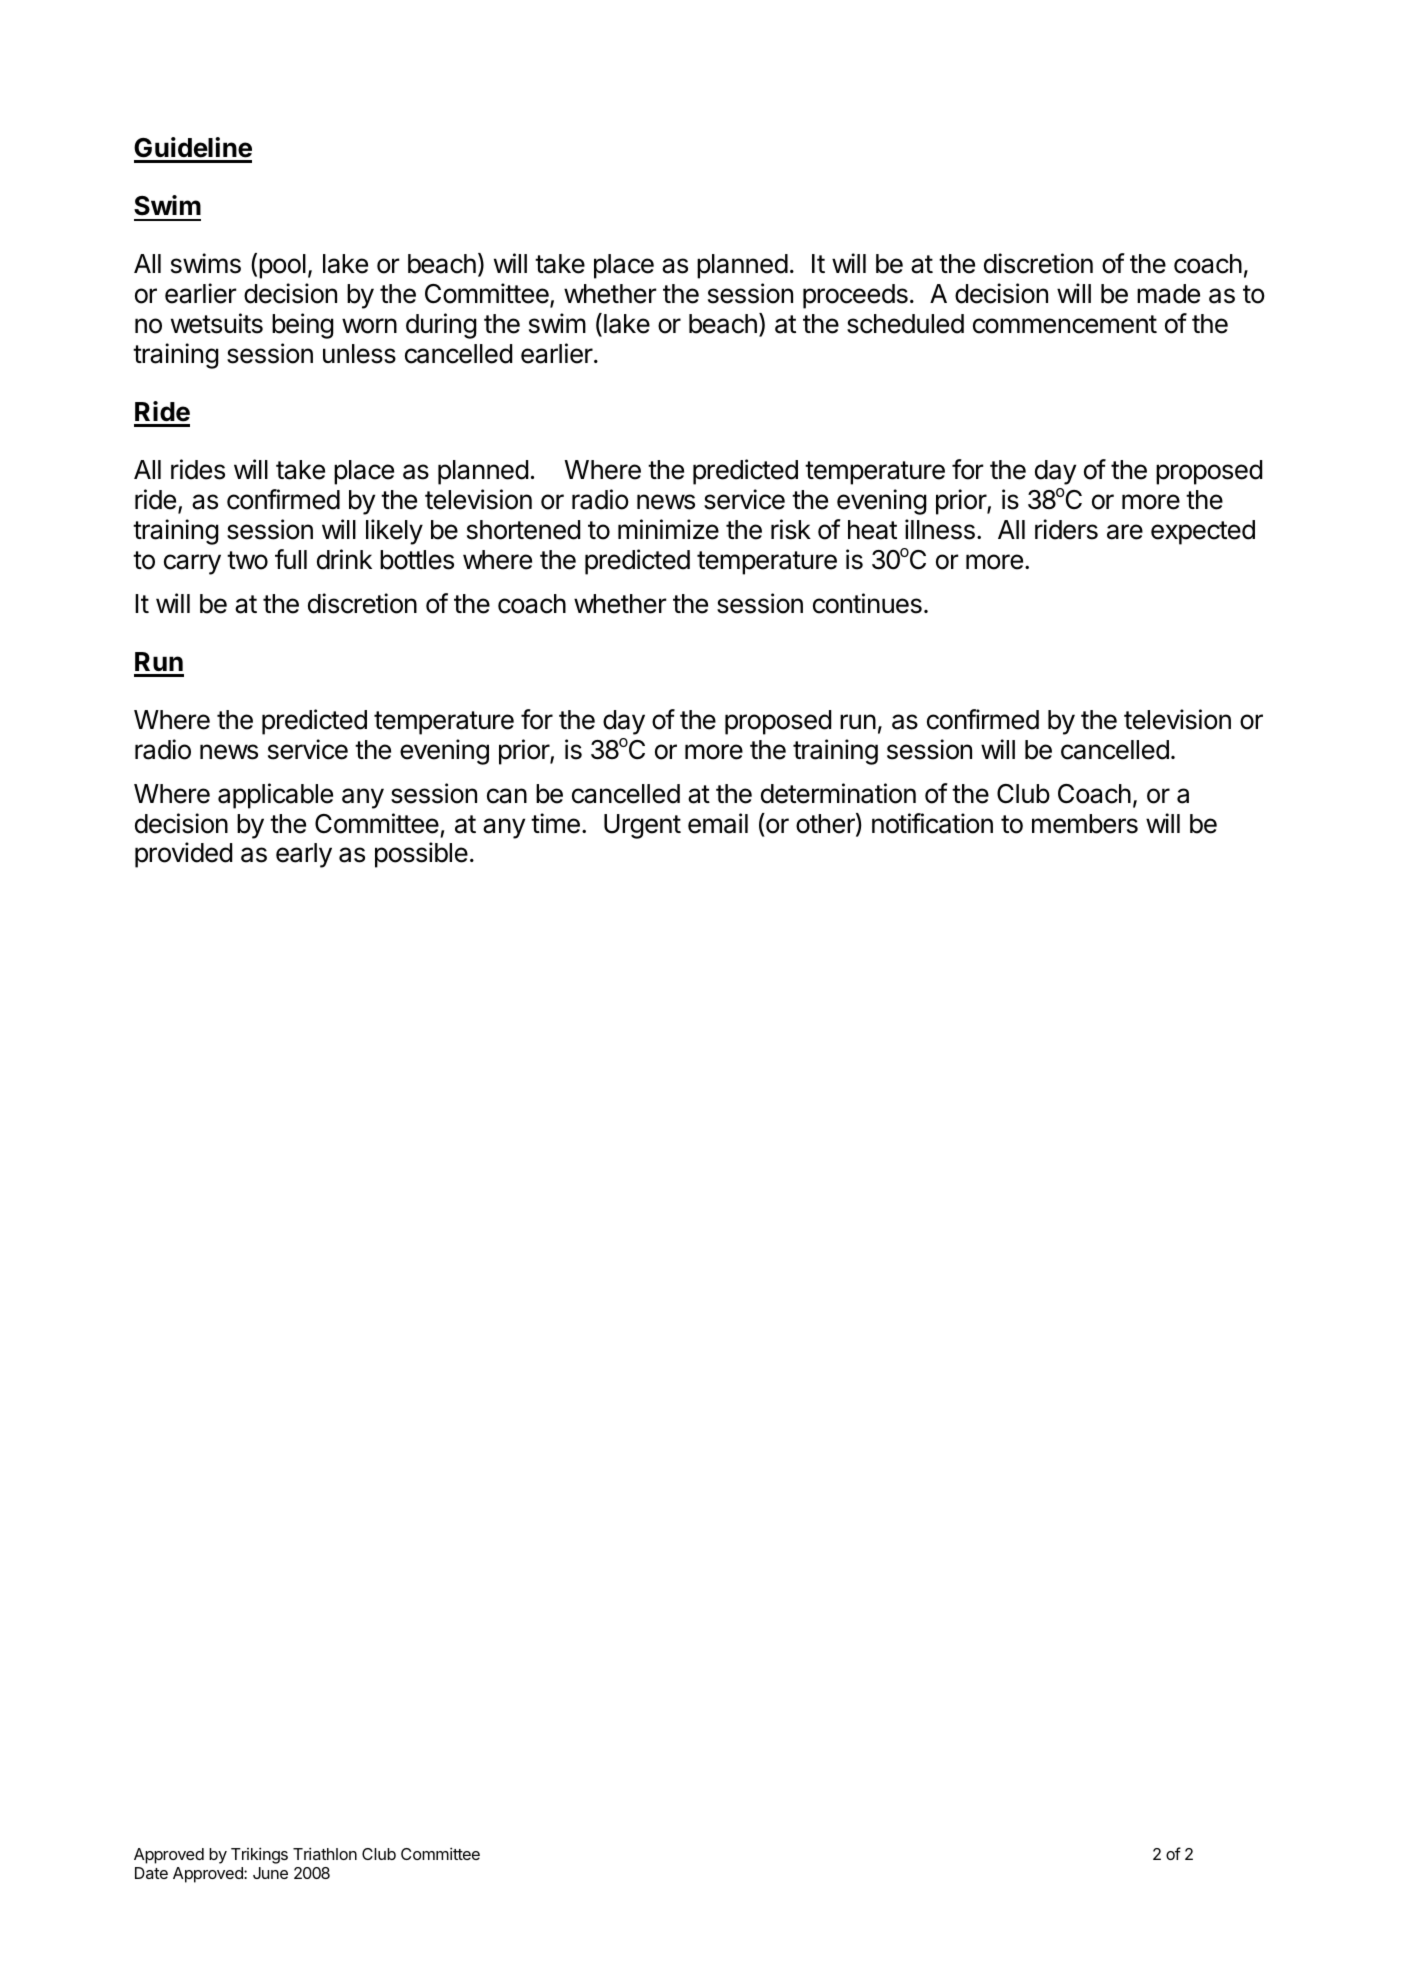  I want to click on Triathlon, so click(325, 1853).
